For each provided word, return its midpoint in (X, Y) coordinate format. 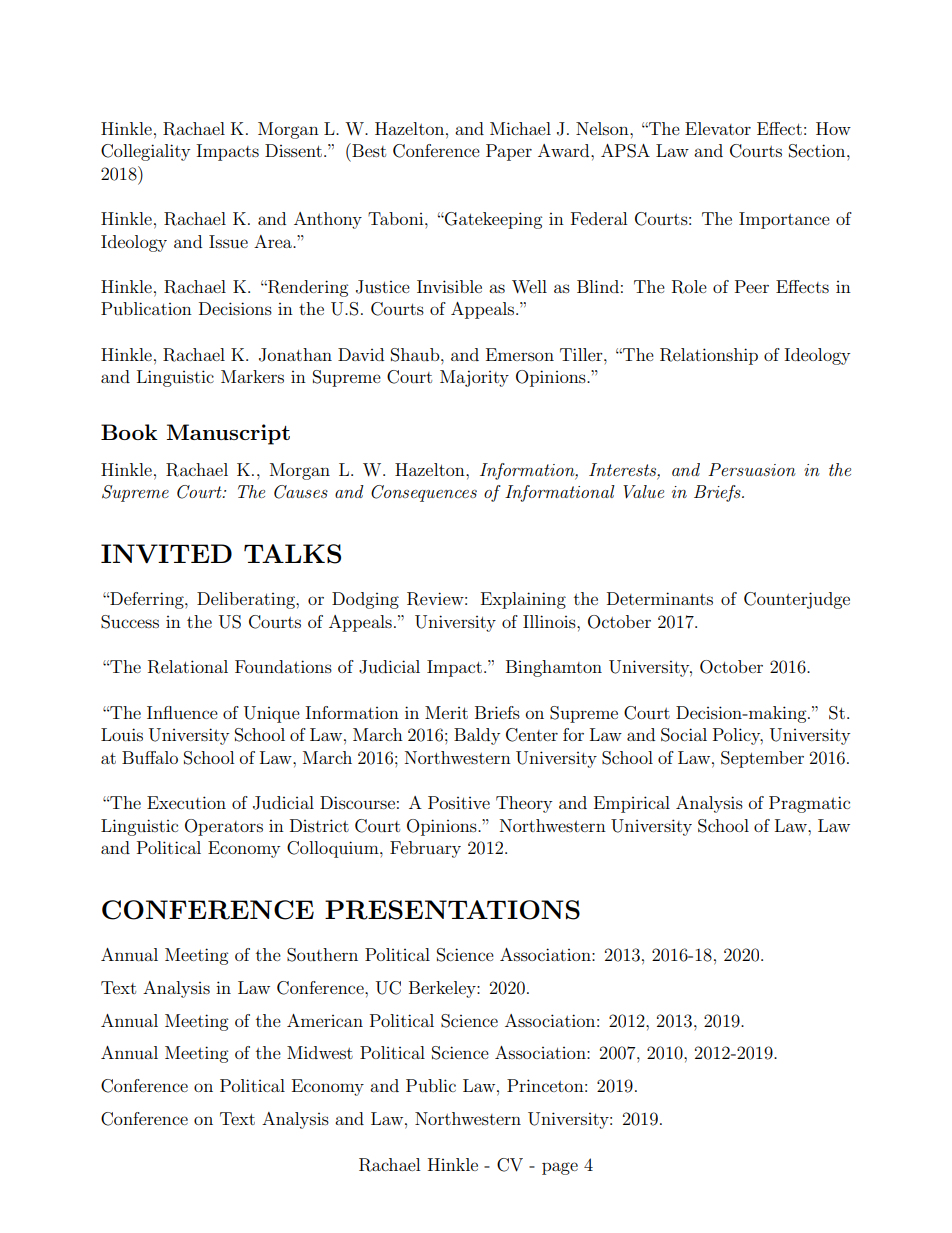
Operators (224, 827)
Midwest (320, 1052)
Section (818, 151)
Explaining (523, 600)
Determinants (660, 598)
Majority (474, 378)
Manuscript (228, 434)
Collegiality (145, 152)
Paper (509, 152)
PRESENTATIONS (452, 910)
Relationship (709, 356)
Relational (188, 667)
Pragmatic (809, 804)
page (560, 1168)
